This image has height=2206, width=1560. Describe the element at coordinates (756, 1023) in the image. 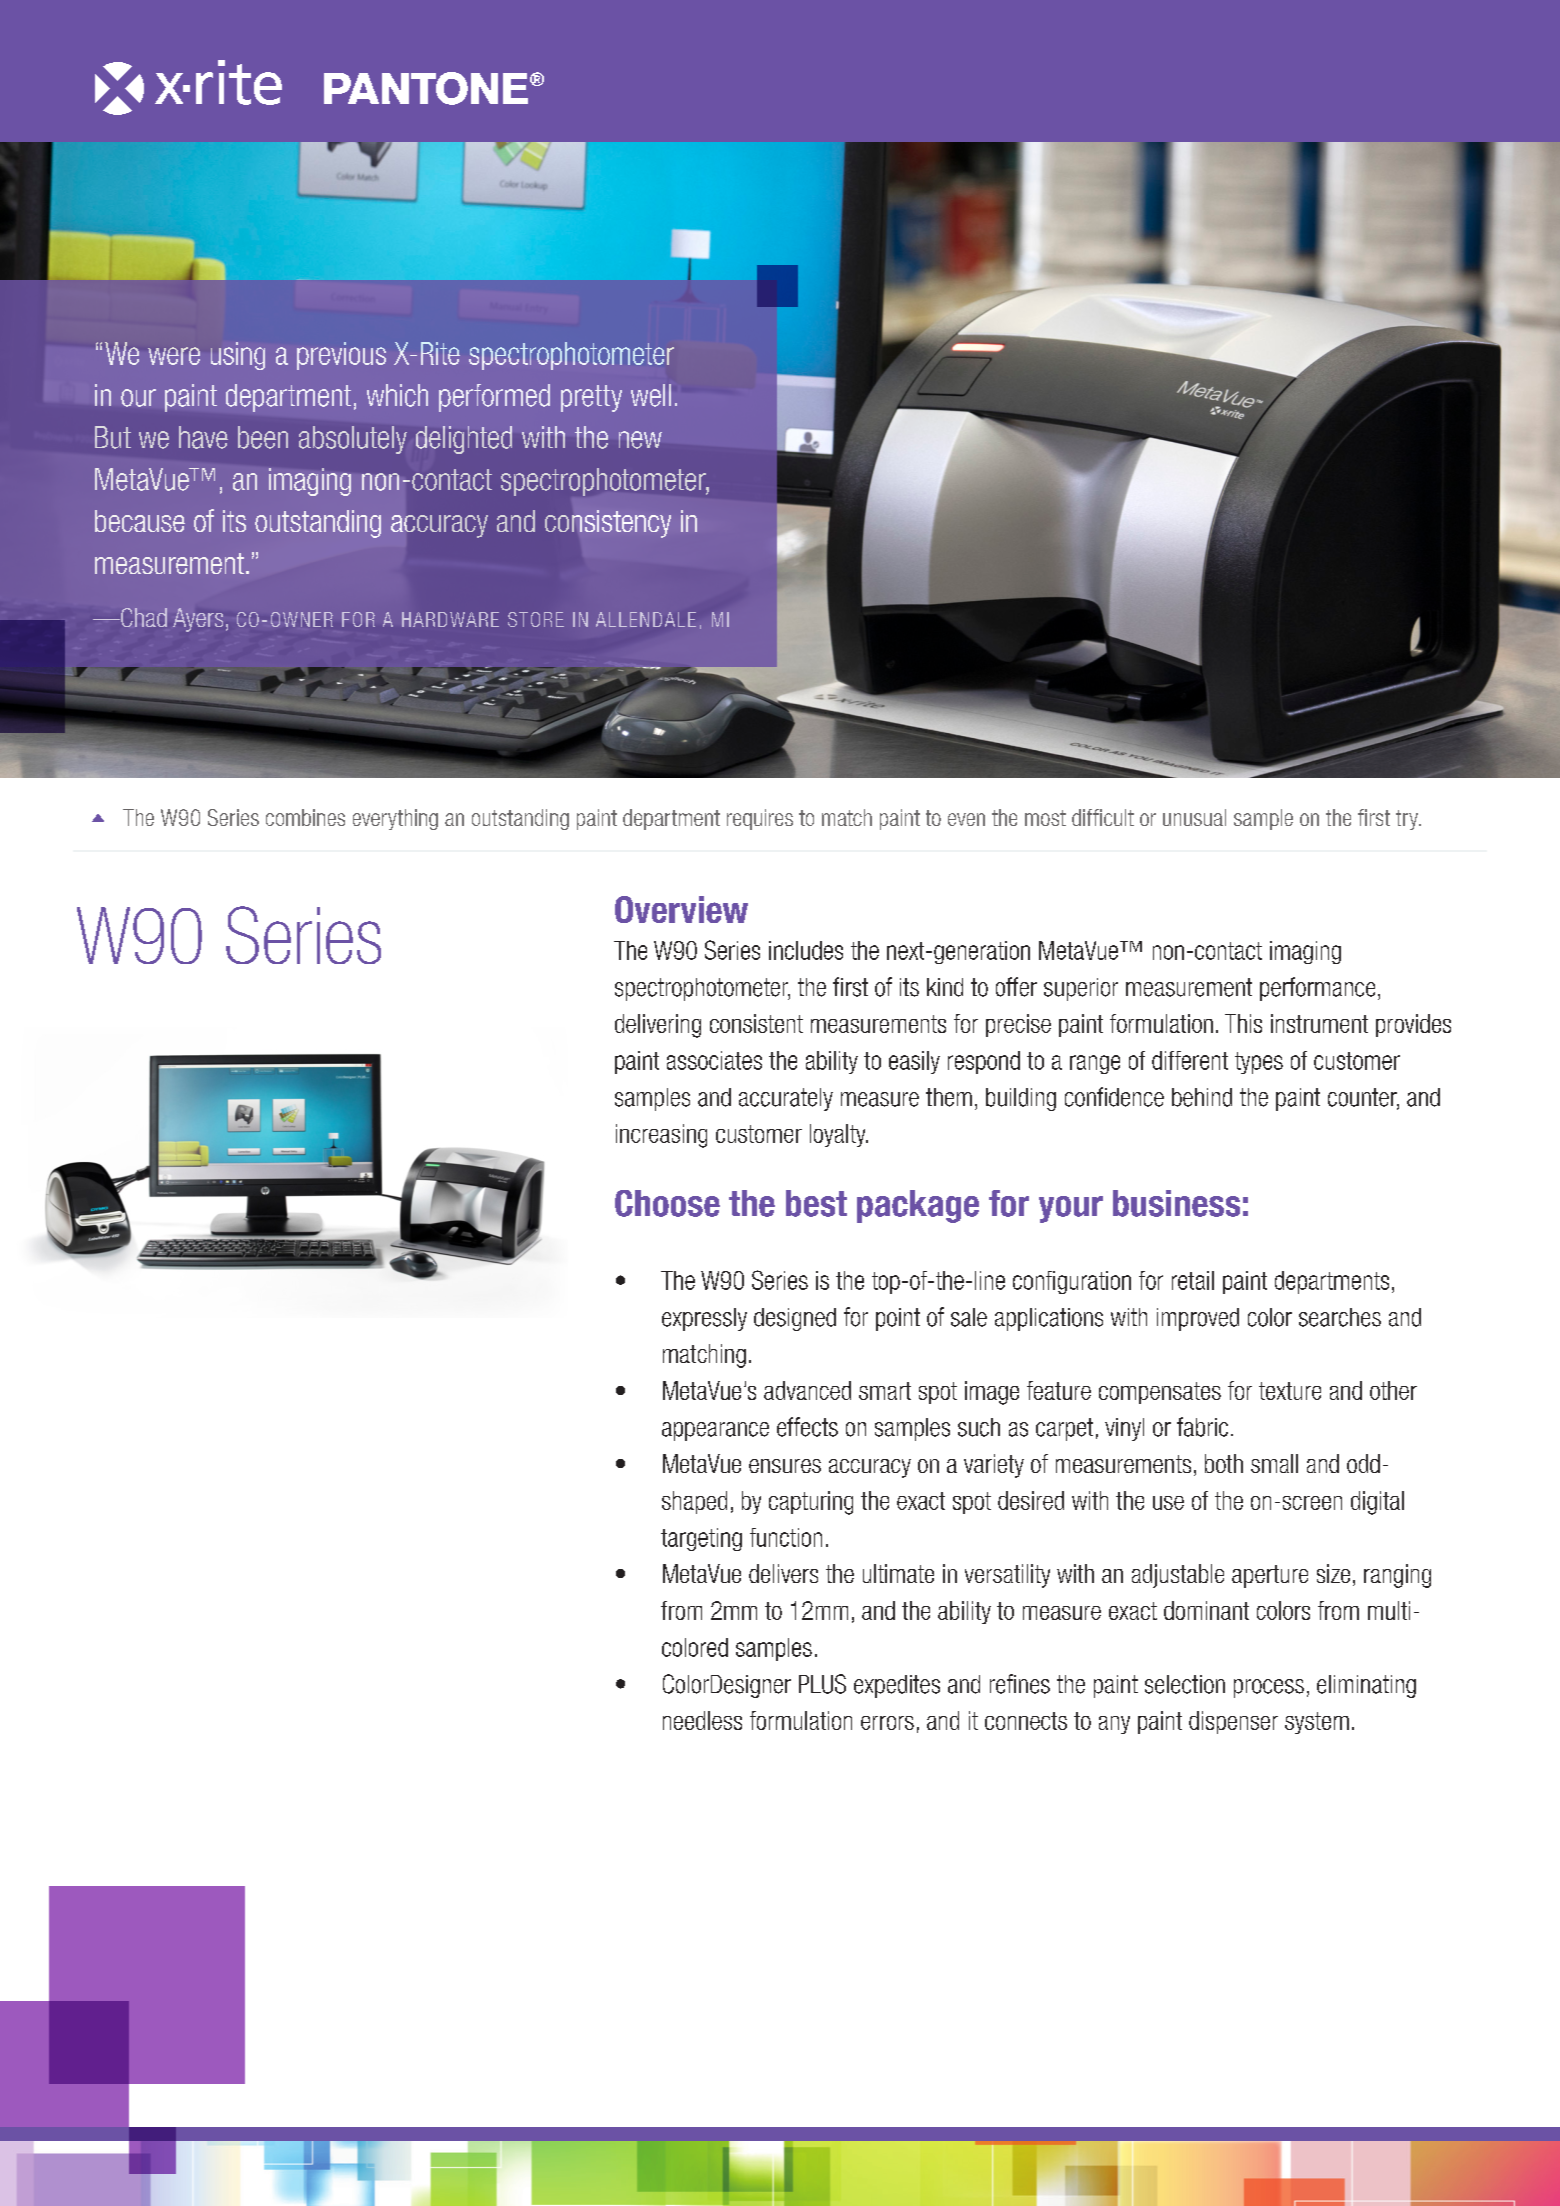

I see `consistent` at that location.
